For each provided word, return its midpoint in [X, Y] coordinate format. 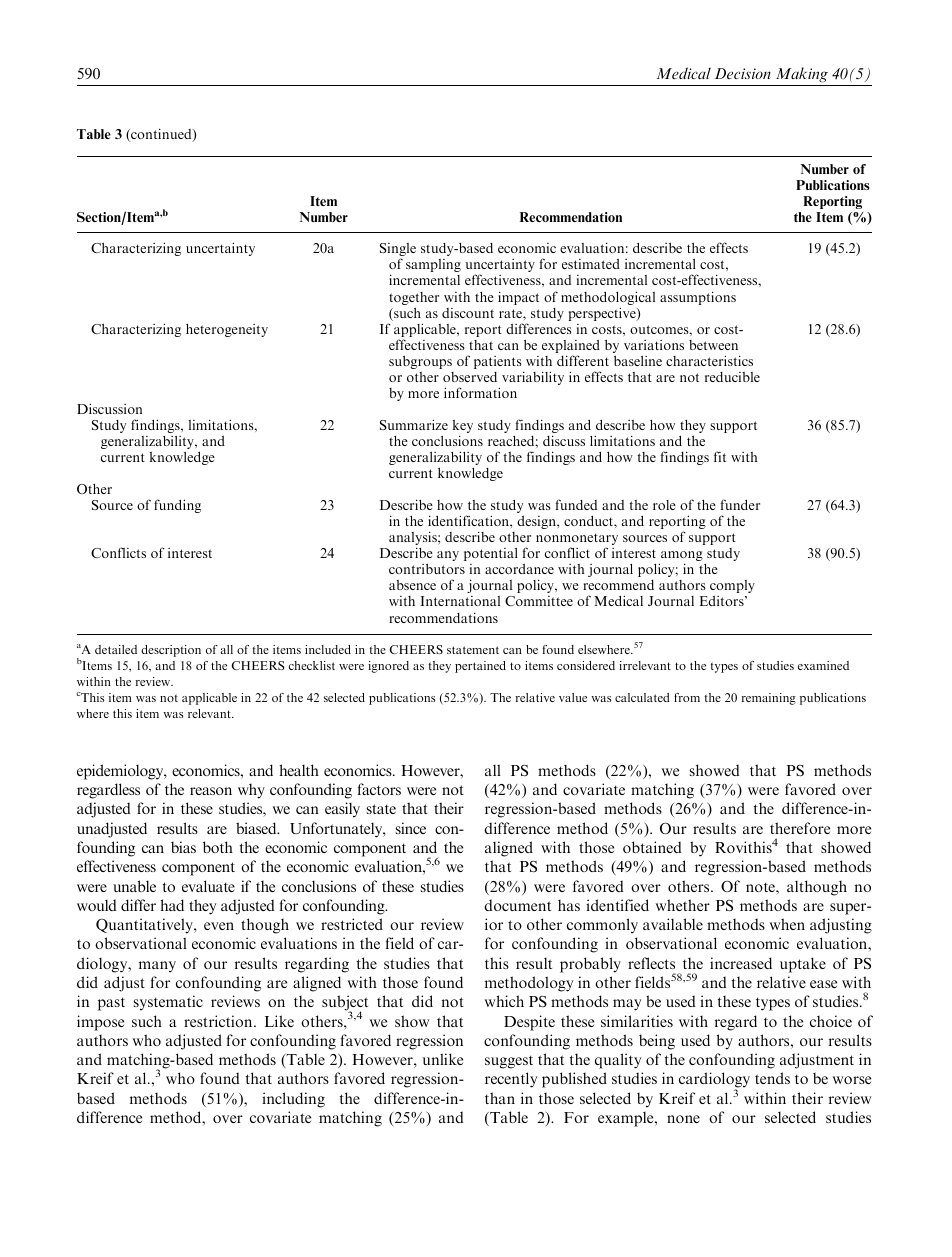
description [171, 651]
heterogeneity [227, 330]
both [218, 847]
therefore [800, 828]
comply [732, 586]
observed [470, 377]
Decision [743, 73]
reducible [732, 377]
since [410, 828]
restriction [219, 1021]
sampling [433, 265]
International [460, 601]
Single [398, 251]
